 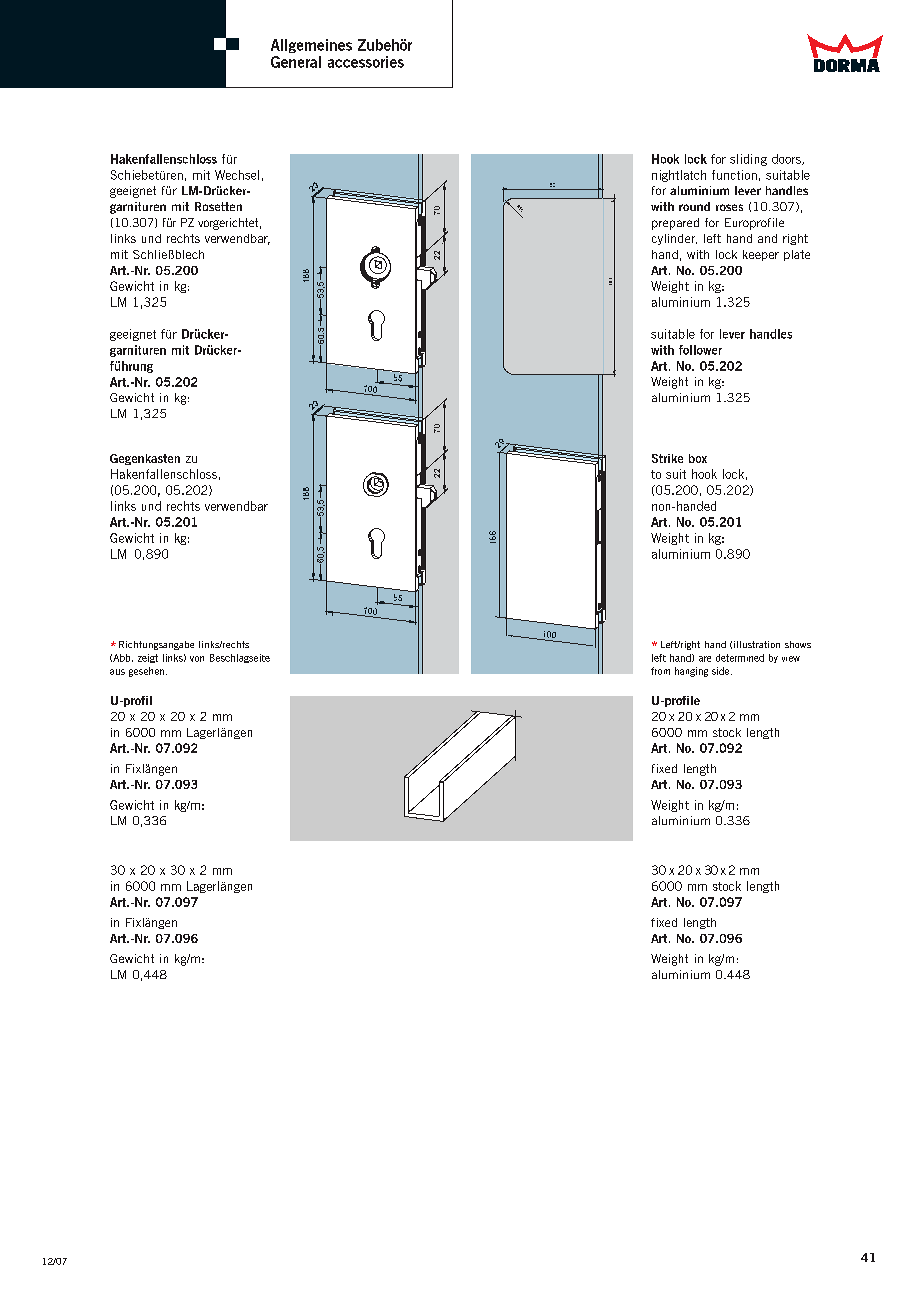 I want to click on General, so click(x=296, y=62).
